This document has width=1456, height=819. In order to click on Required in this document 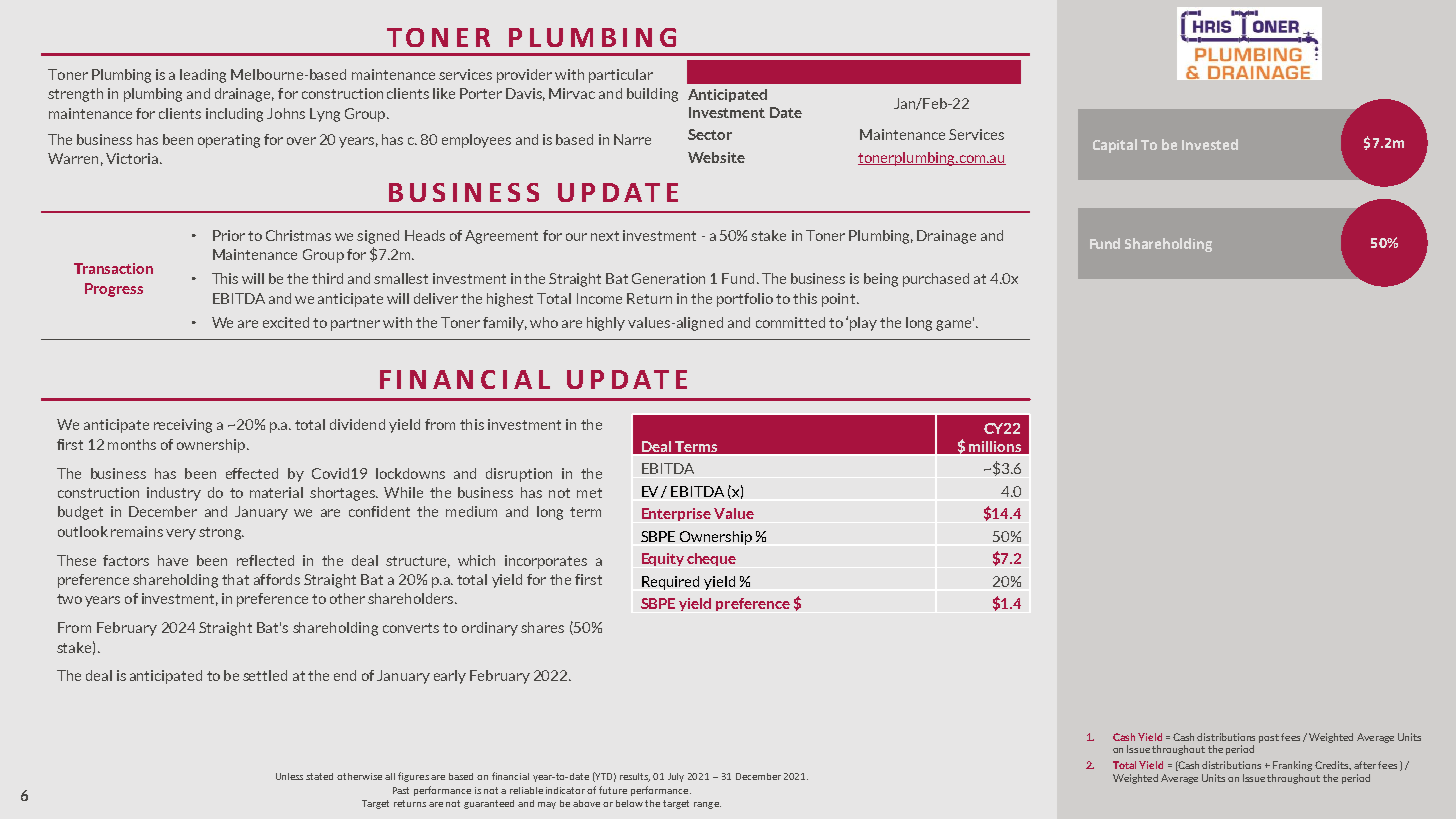, I will do `click(670, 583)`.
